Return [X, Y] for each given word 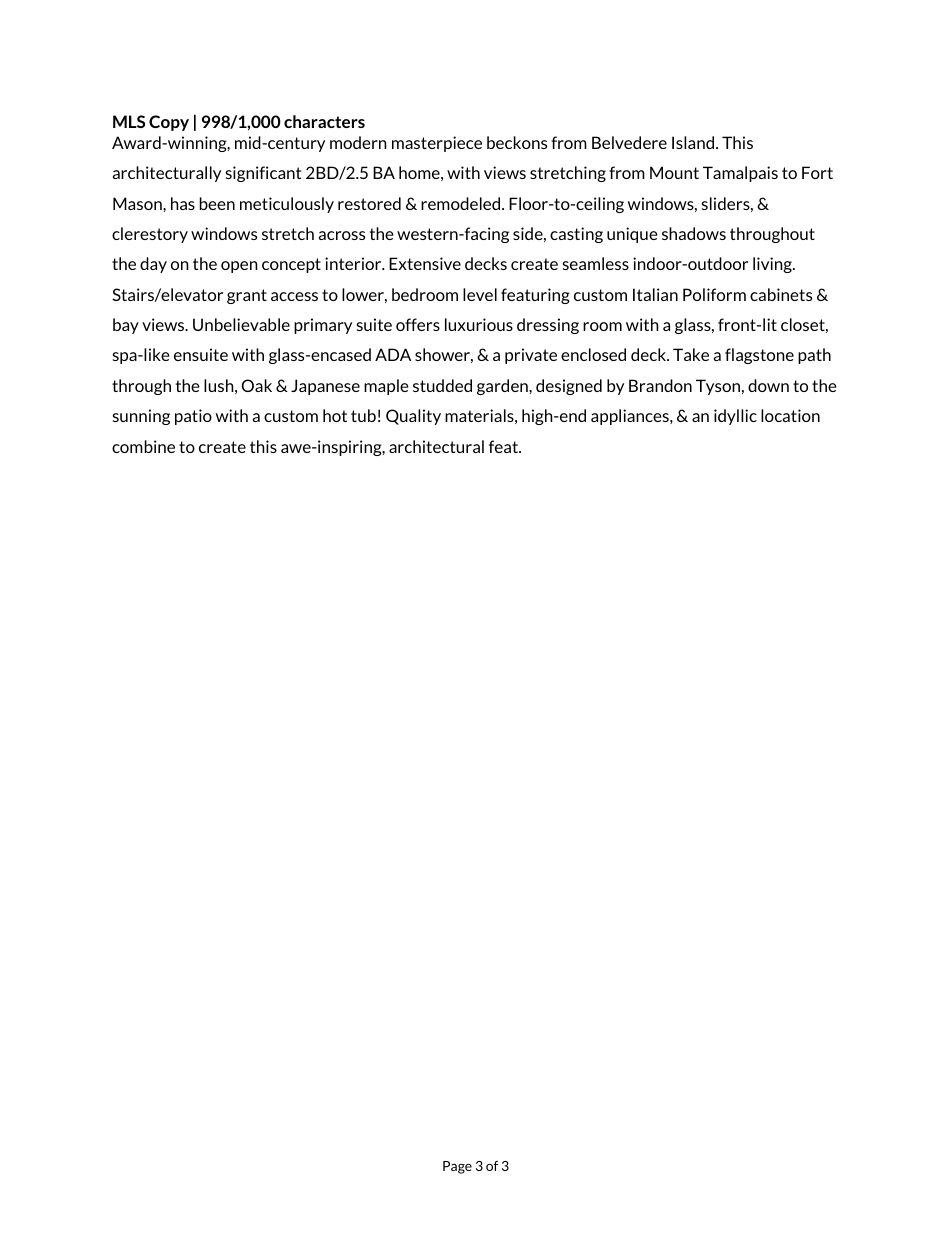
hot [335, 415]
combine [143, 446]
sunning [141, 417]
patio [193, 417]
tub [363, 415]
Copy [169, 123]
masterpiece [437, 144]
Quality [413, 417]
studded [442, 385]
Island [694, 142]
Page [457, 1167]
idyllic [735, 417]
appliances [631, 417]
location [790, 415]
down [768, 385]
